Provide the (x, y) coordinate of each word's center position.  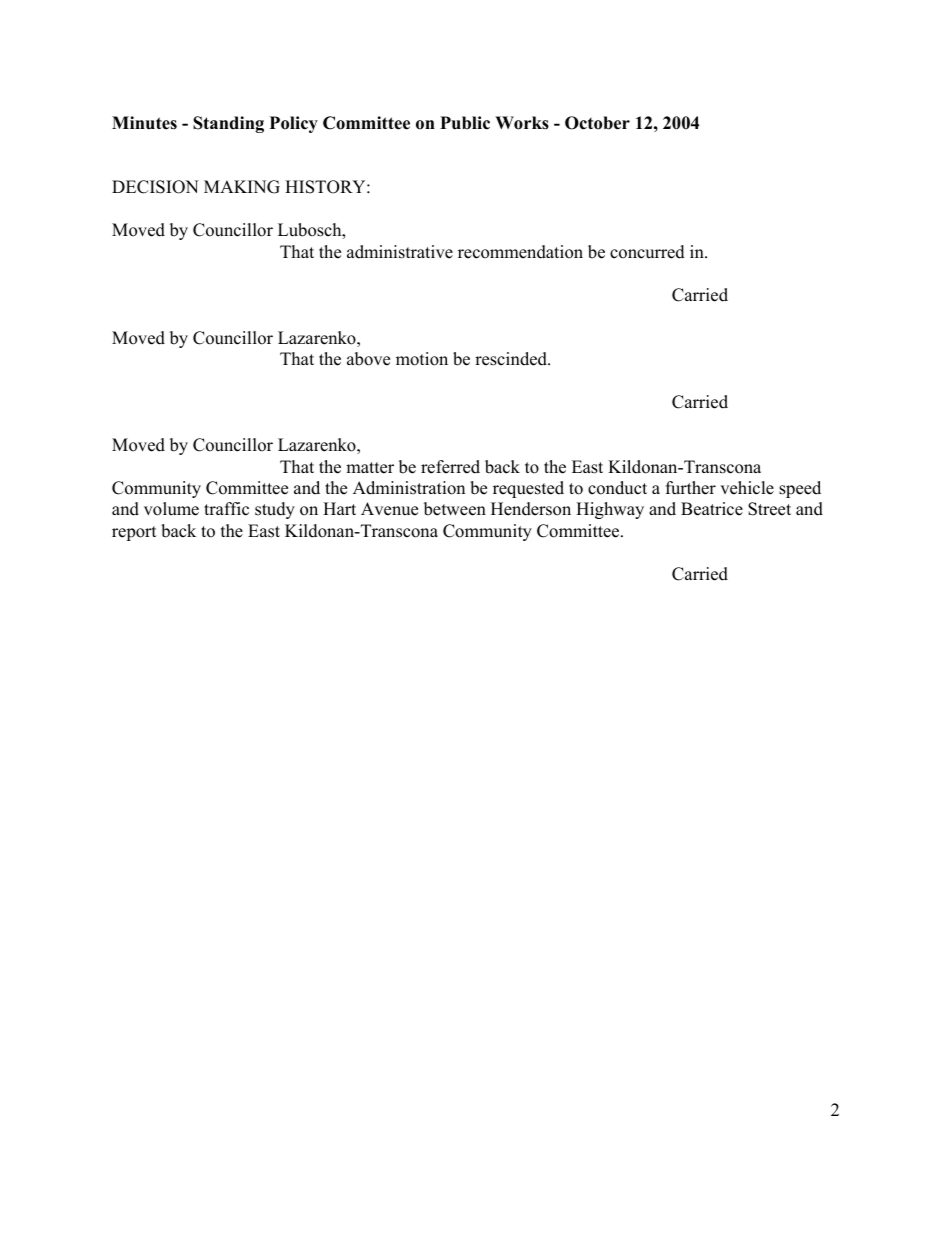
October (597, 123)
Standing (228, 124)
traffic (226, 509)
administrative (400, 252)
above (368, 359)
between (455, 509)
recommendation (520, 252)
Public (465, 123)
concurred (647, 252)
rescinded (512, 359)
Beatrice (712, 509)
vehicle (747, 488)
